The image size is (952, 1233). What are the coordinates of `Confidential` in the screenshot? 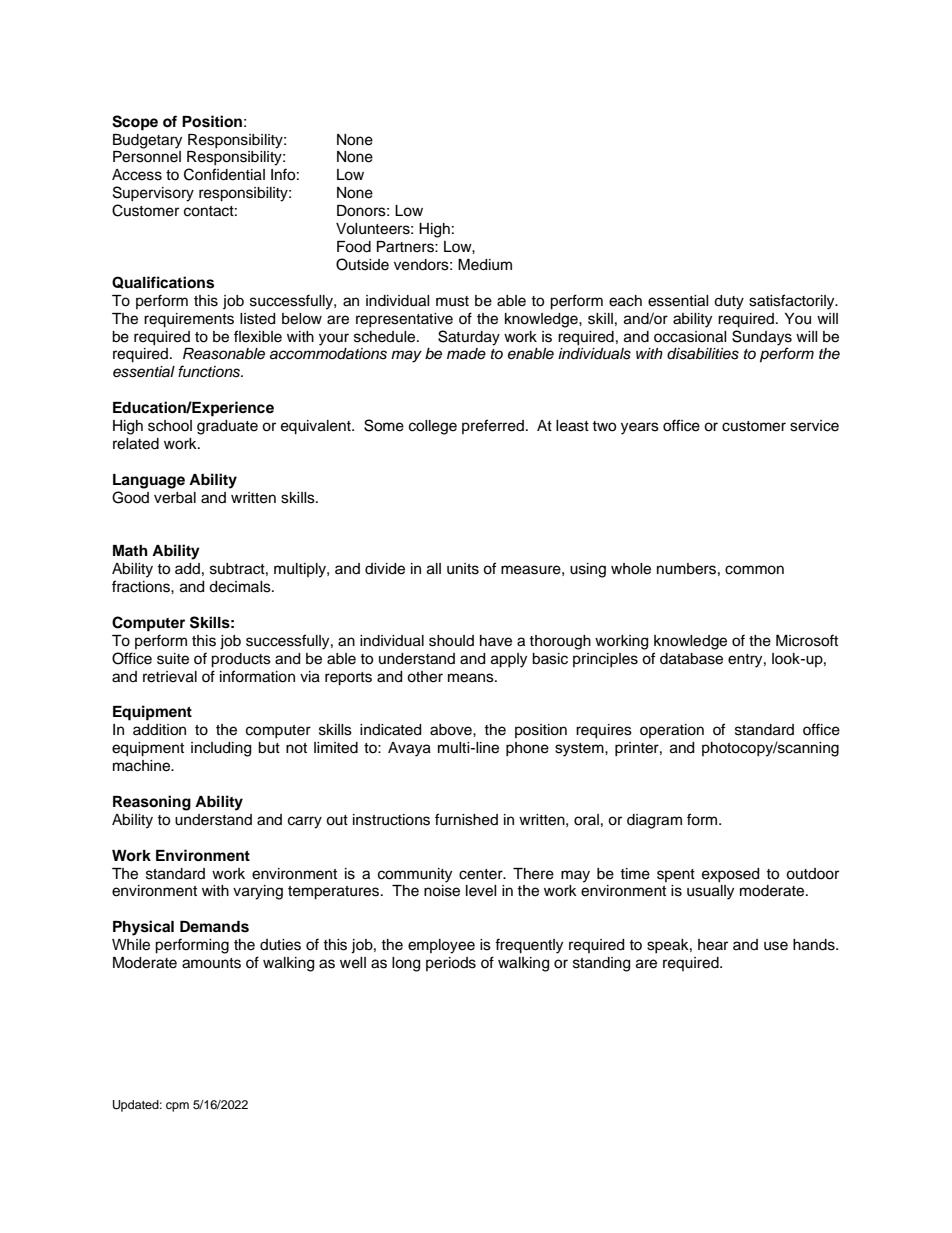 It's located at (224, 174).
